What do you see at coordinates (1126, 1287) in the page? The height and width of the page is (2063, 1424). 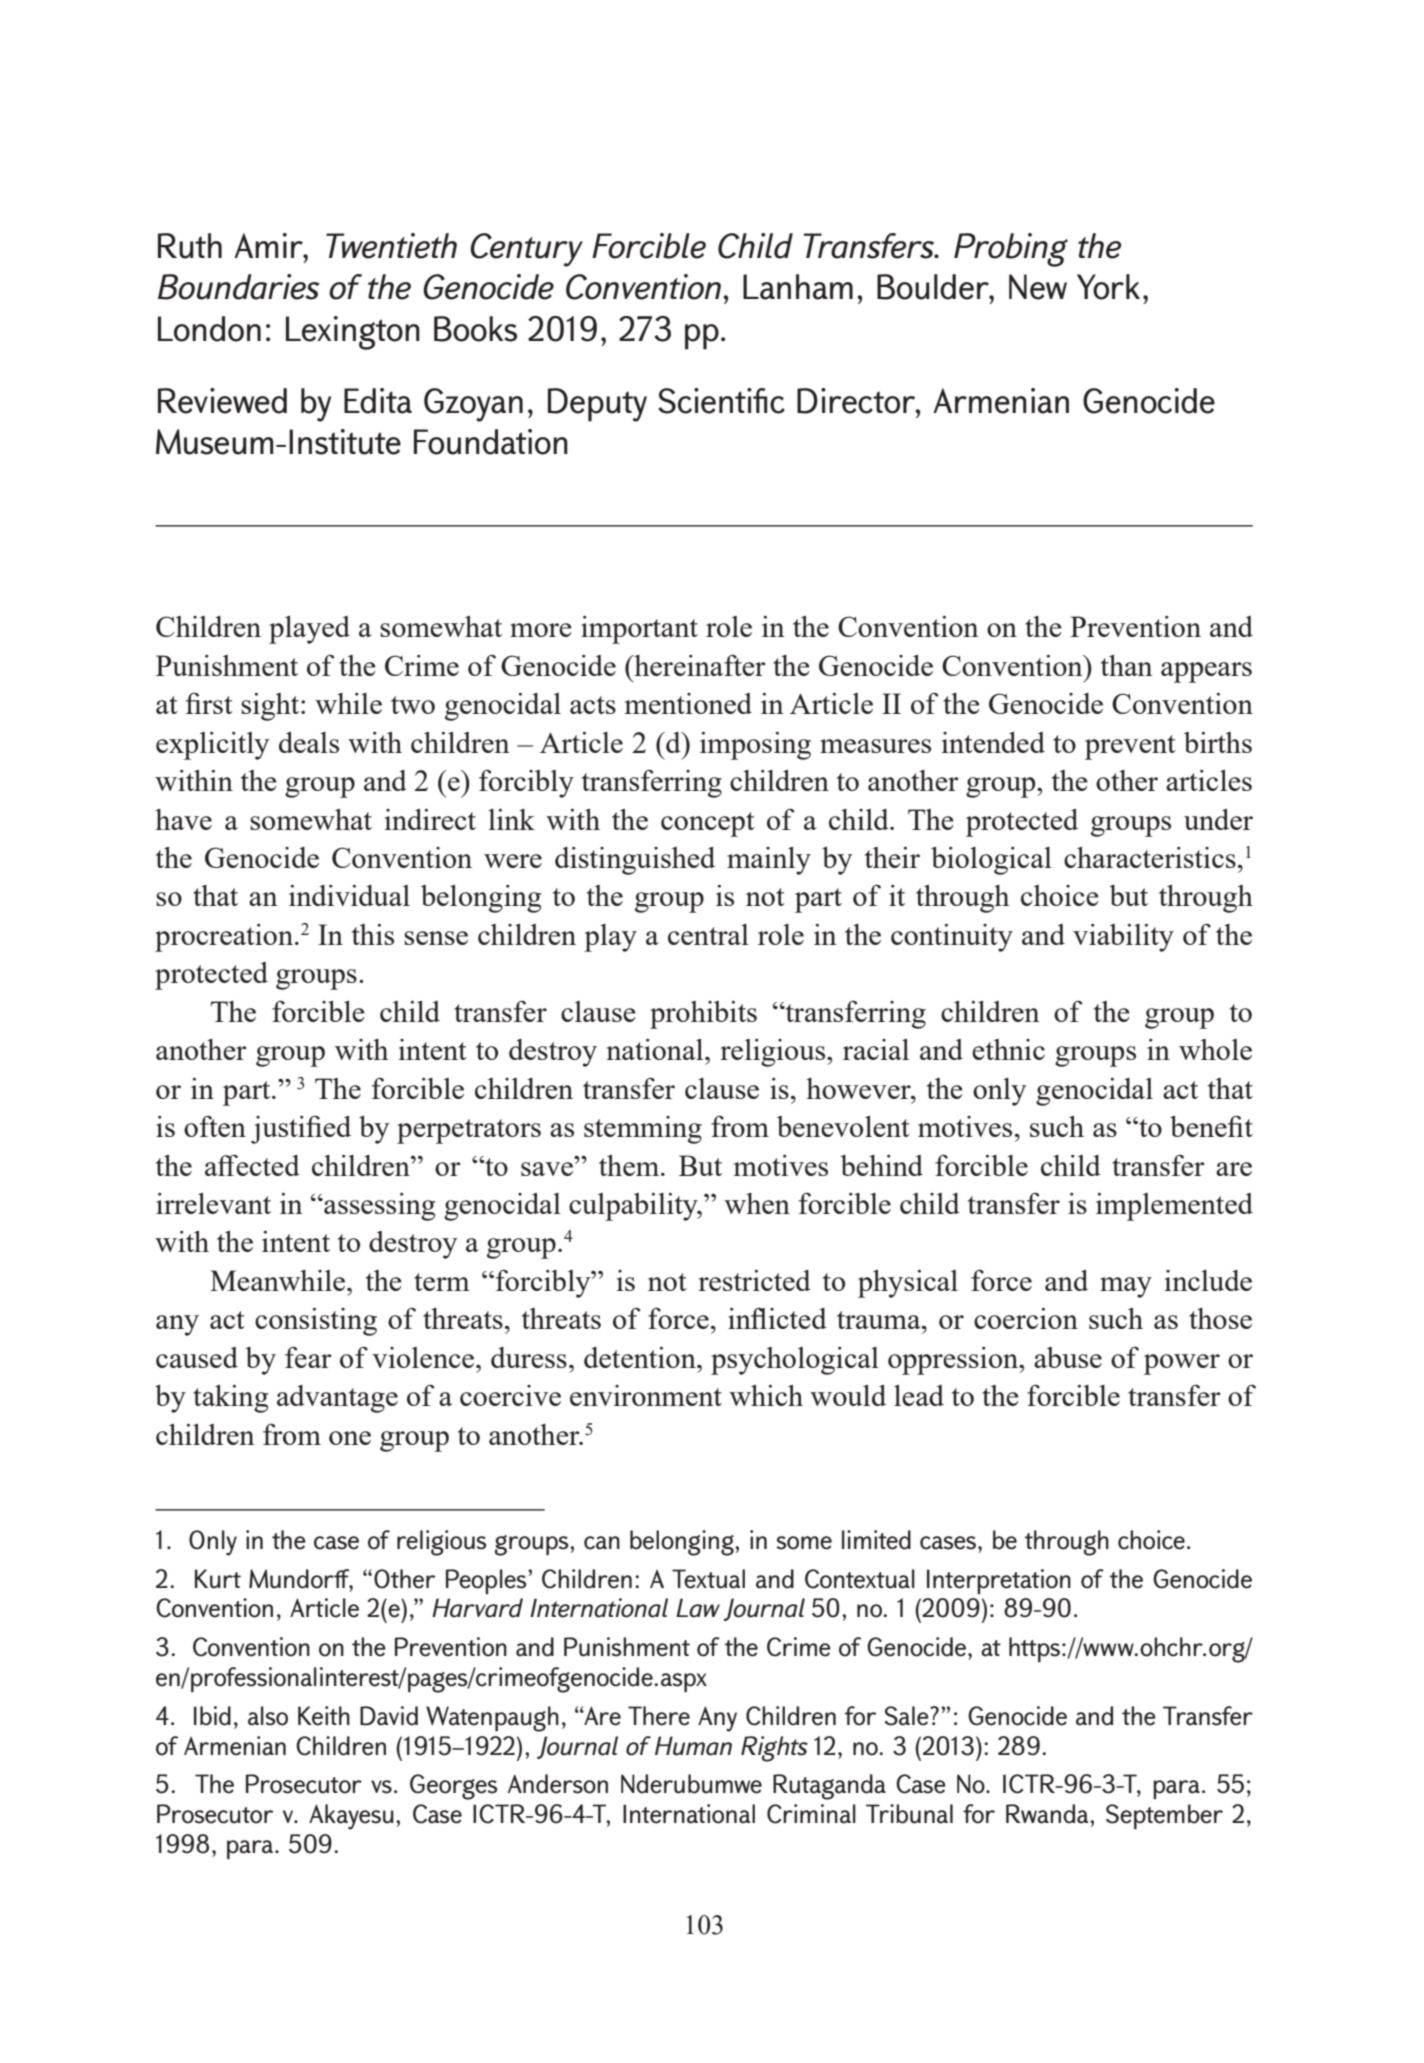 I see `may` at bounding box center [1126, 1287].
